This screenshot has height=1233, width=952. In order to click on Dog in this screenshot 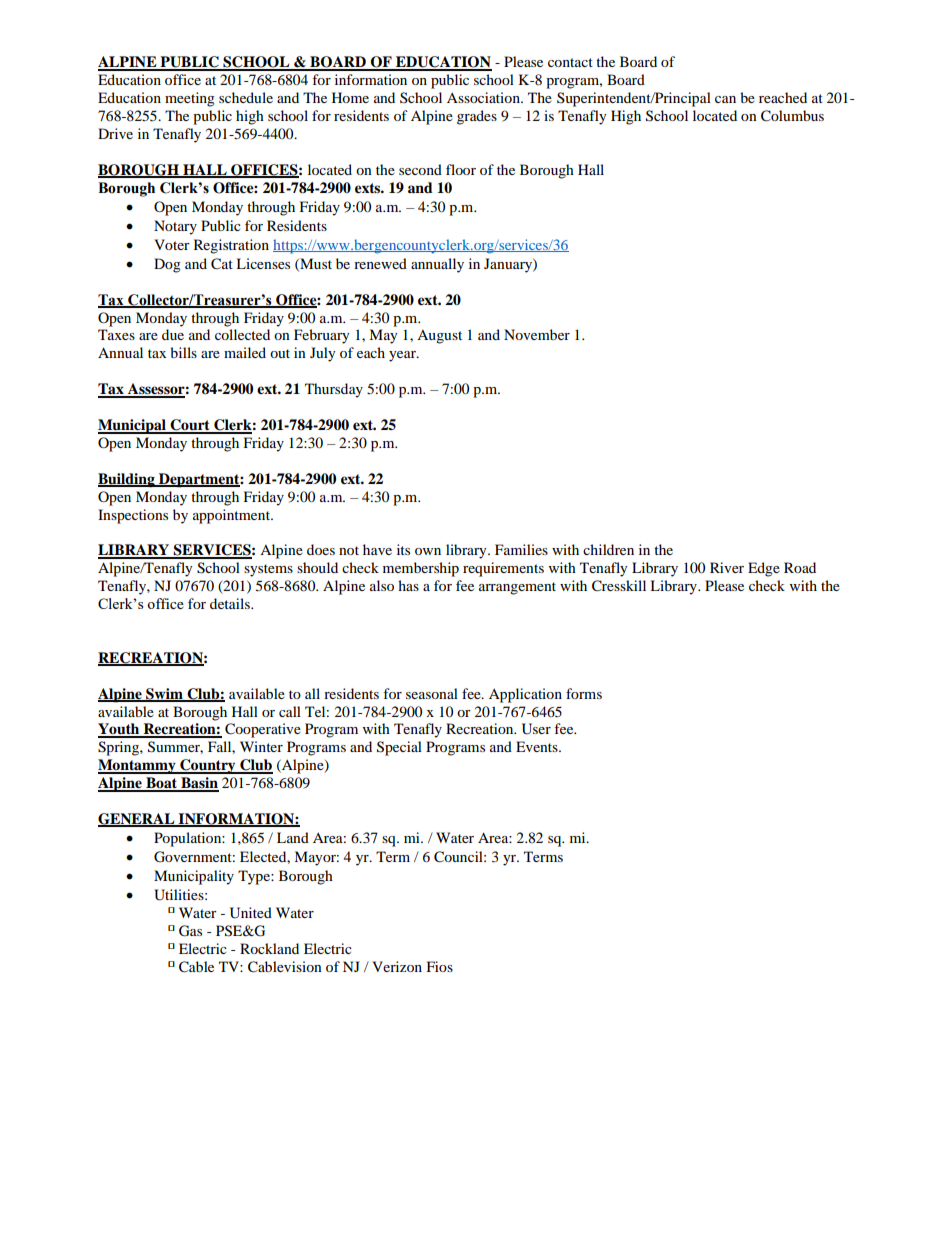, I will do `click(167, 265)`.
